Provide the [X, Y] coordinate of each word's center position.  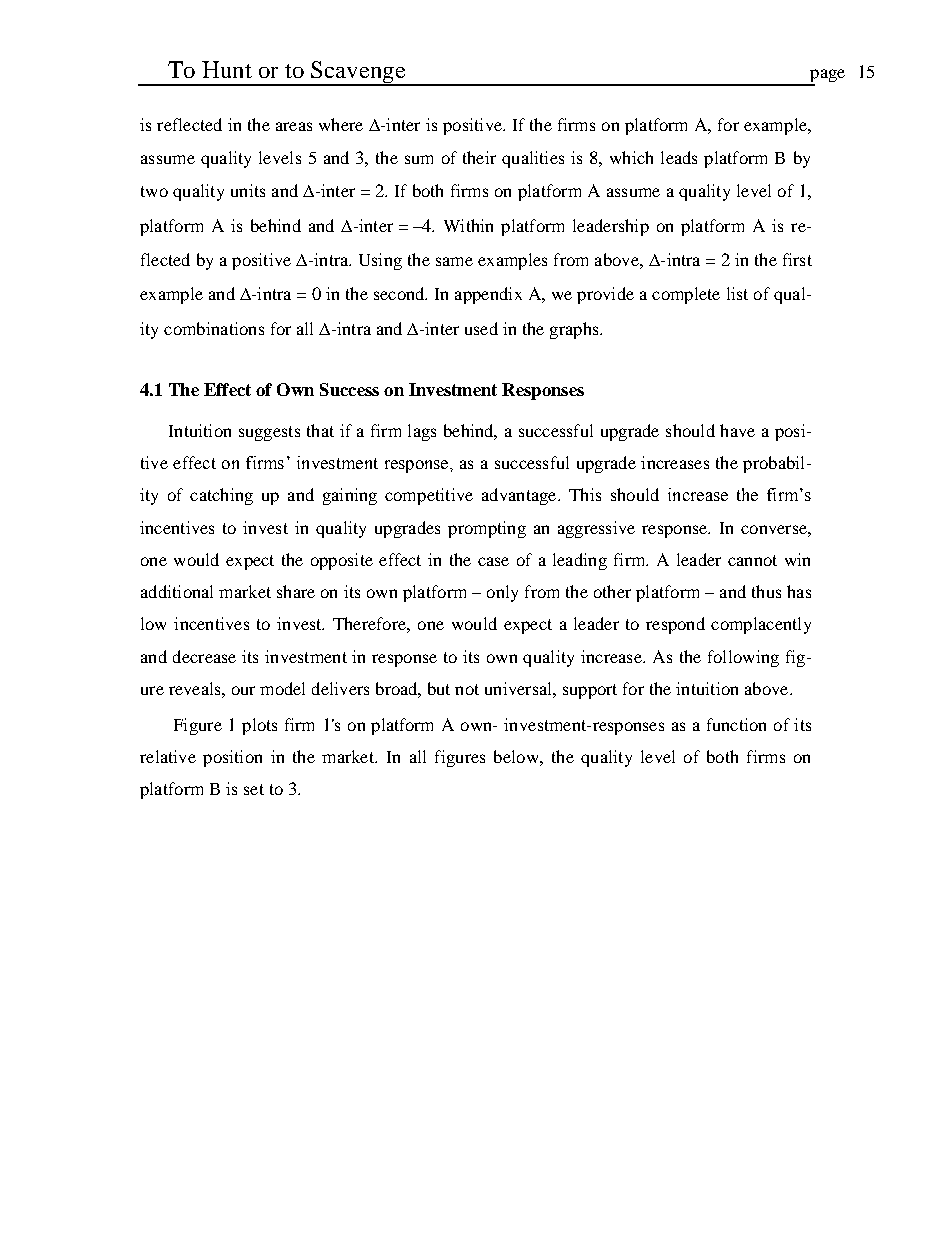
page [826, 77]
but [439, 688]
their [479, 157]
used [481, 328]
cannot [752, 560]
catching [221, 496]
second [400, 293]
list [737, 293]
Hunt [227, 69]
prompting [487, 529]
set [254, 789]
